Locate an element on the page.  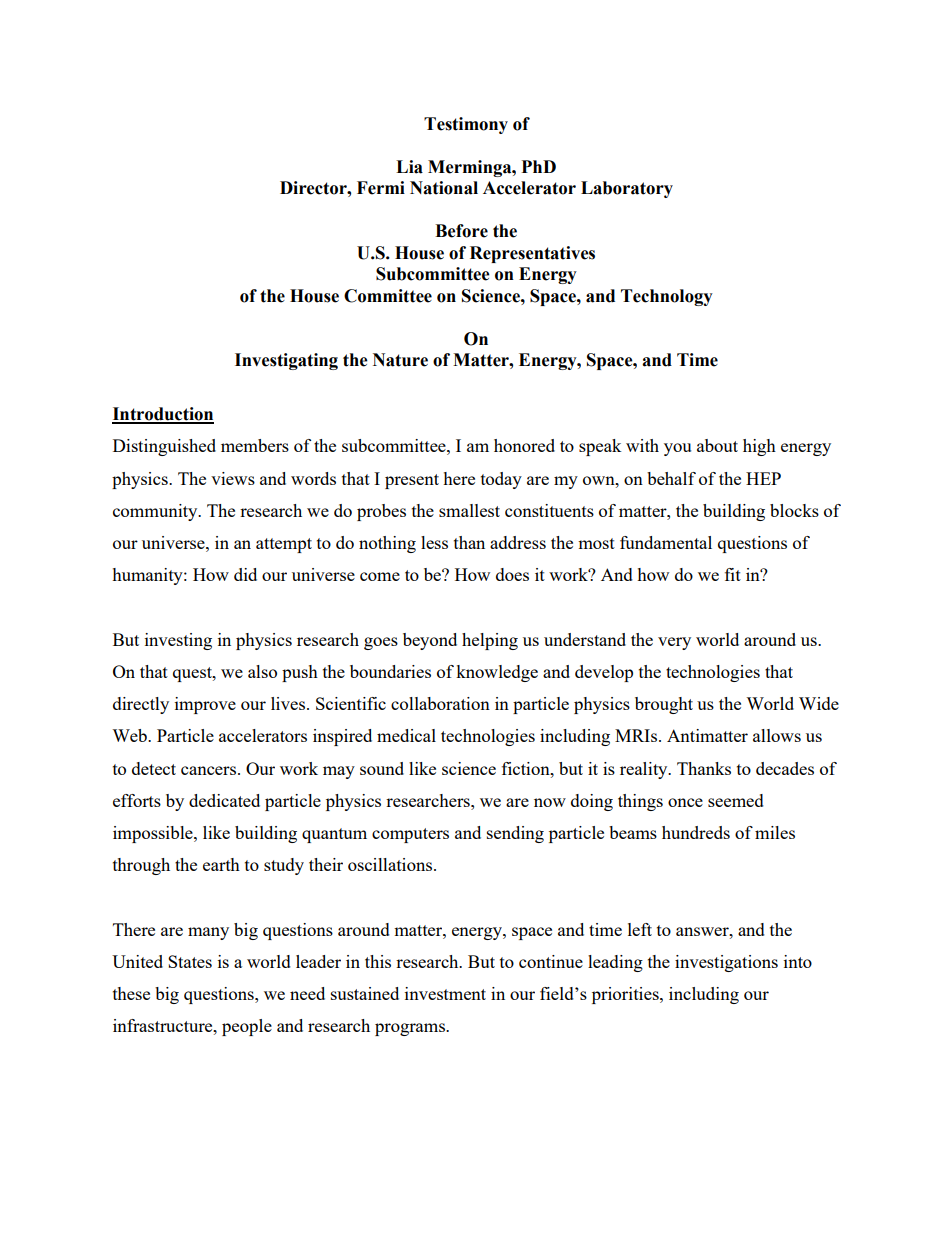
Nature is located at coordinates (400, 360).
